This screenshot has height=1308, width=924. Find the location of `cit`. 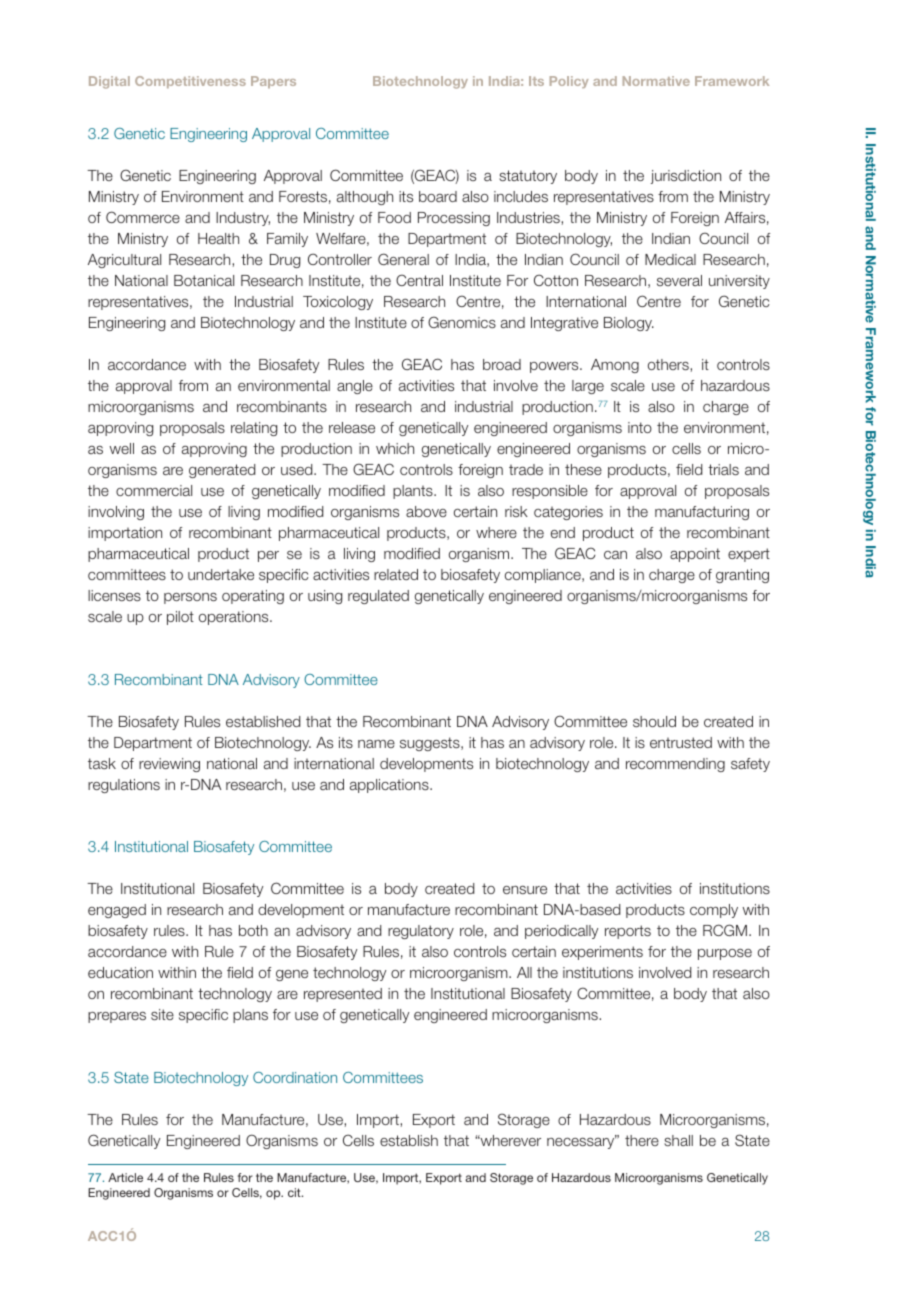

cit is located at coordinates (295, 1192).
